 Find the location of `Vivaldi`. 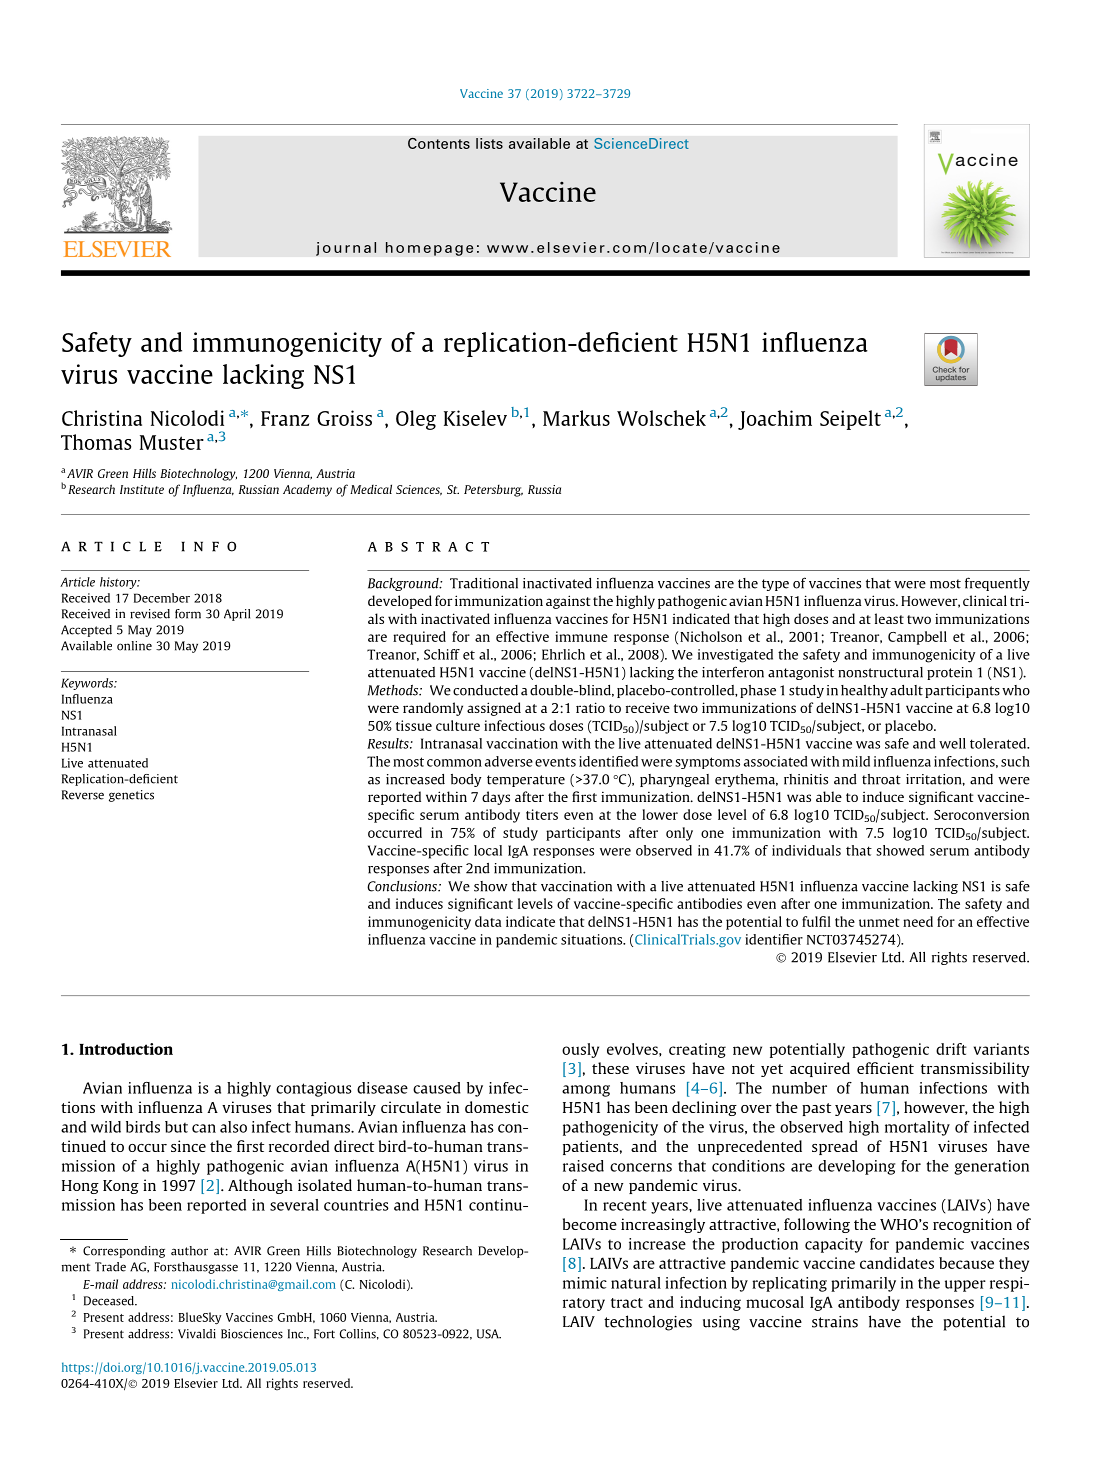

Vivaldi is located at coordinates (197, 1334).
